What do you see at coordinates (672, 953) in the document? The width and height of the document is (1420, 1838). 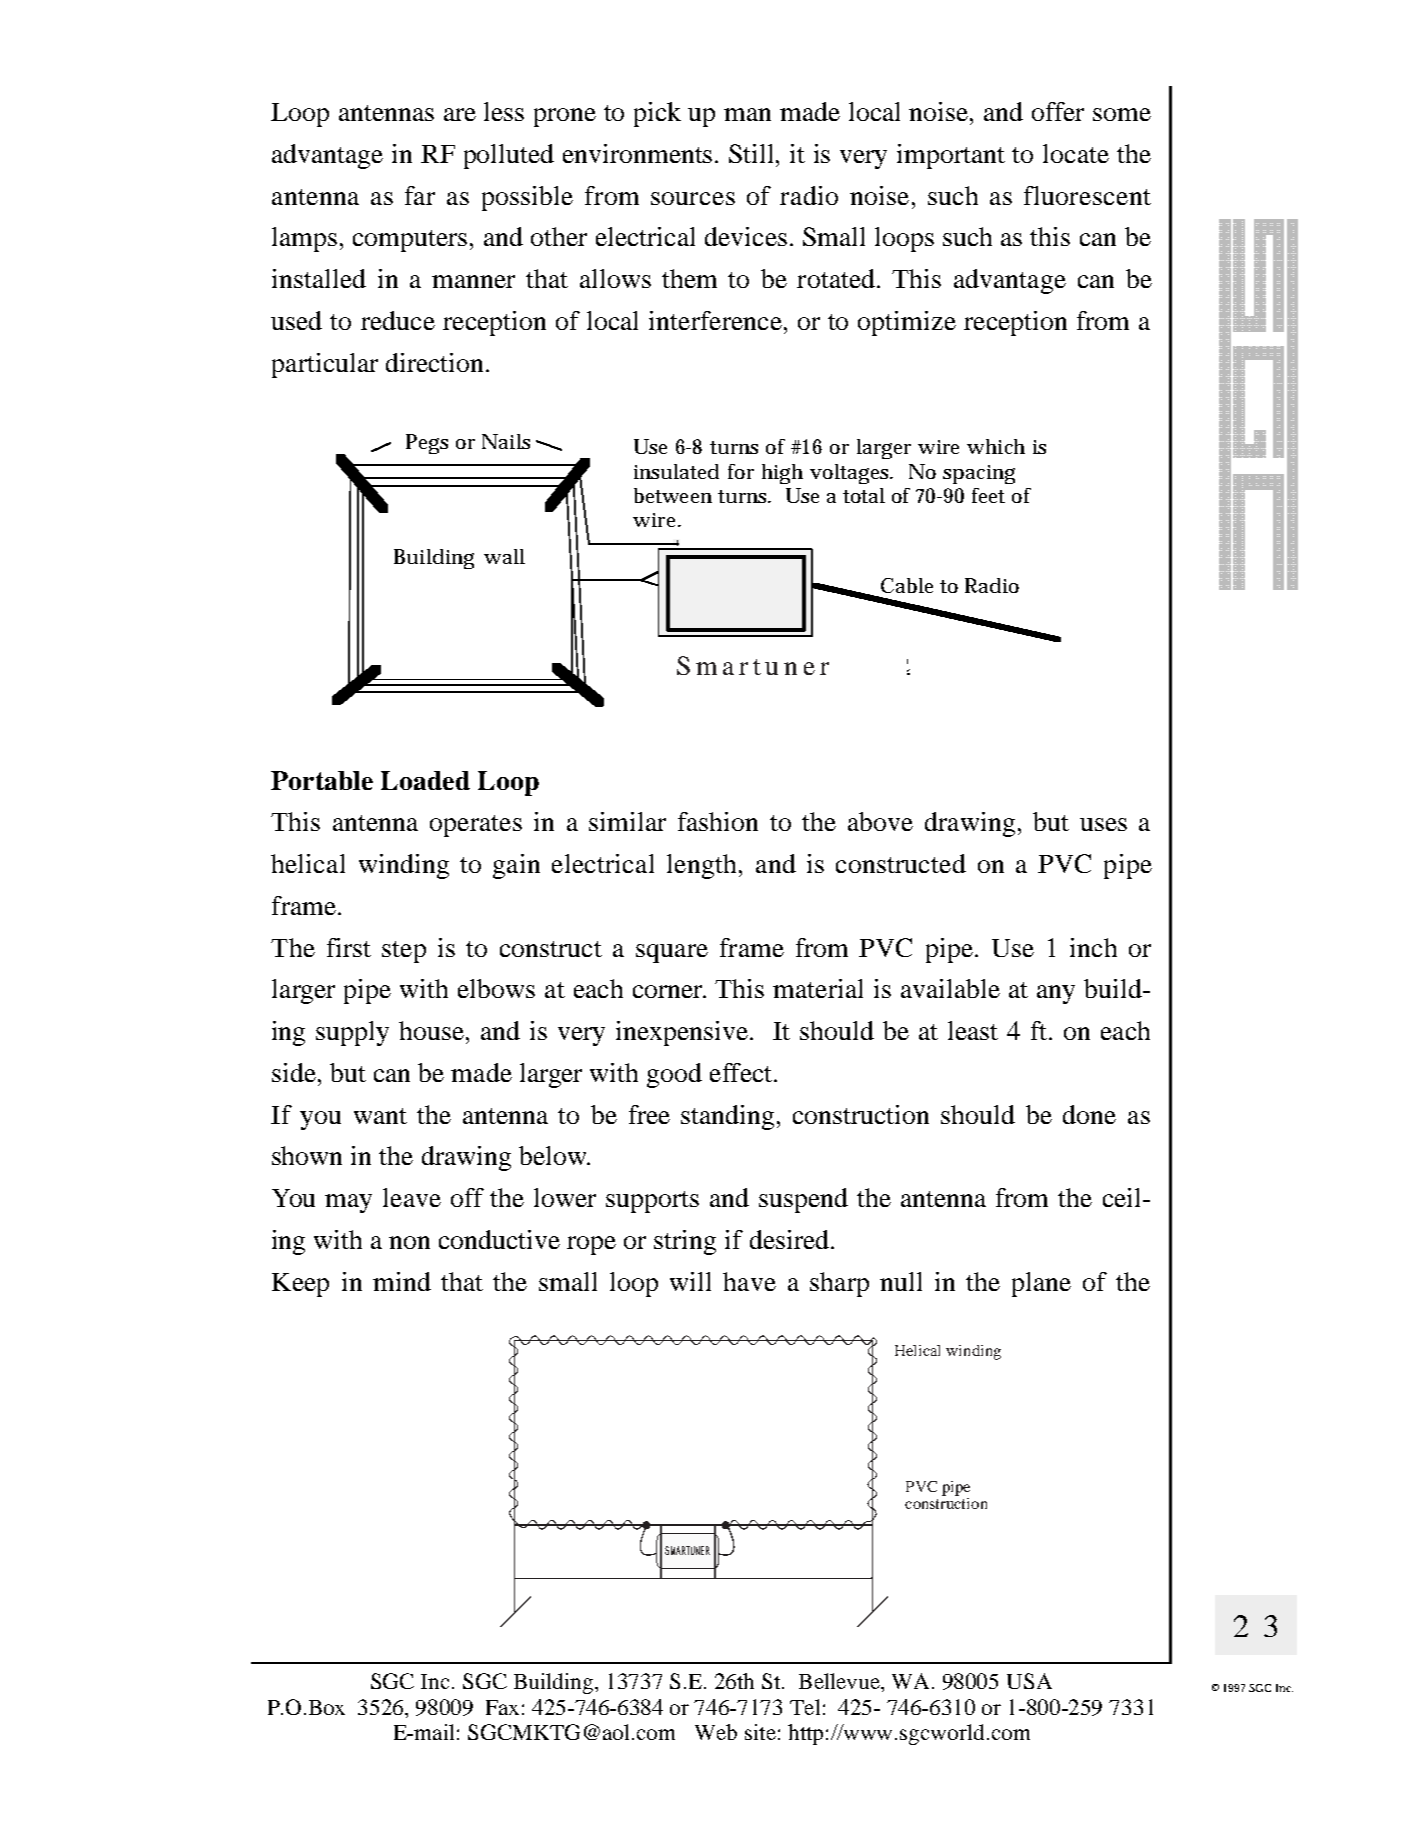 I see `square` at bounding box center [672, 953].
